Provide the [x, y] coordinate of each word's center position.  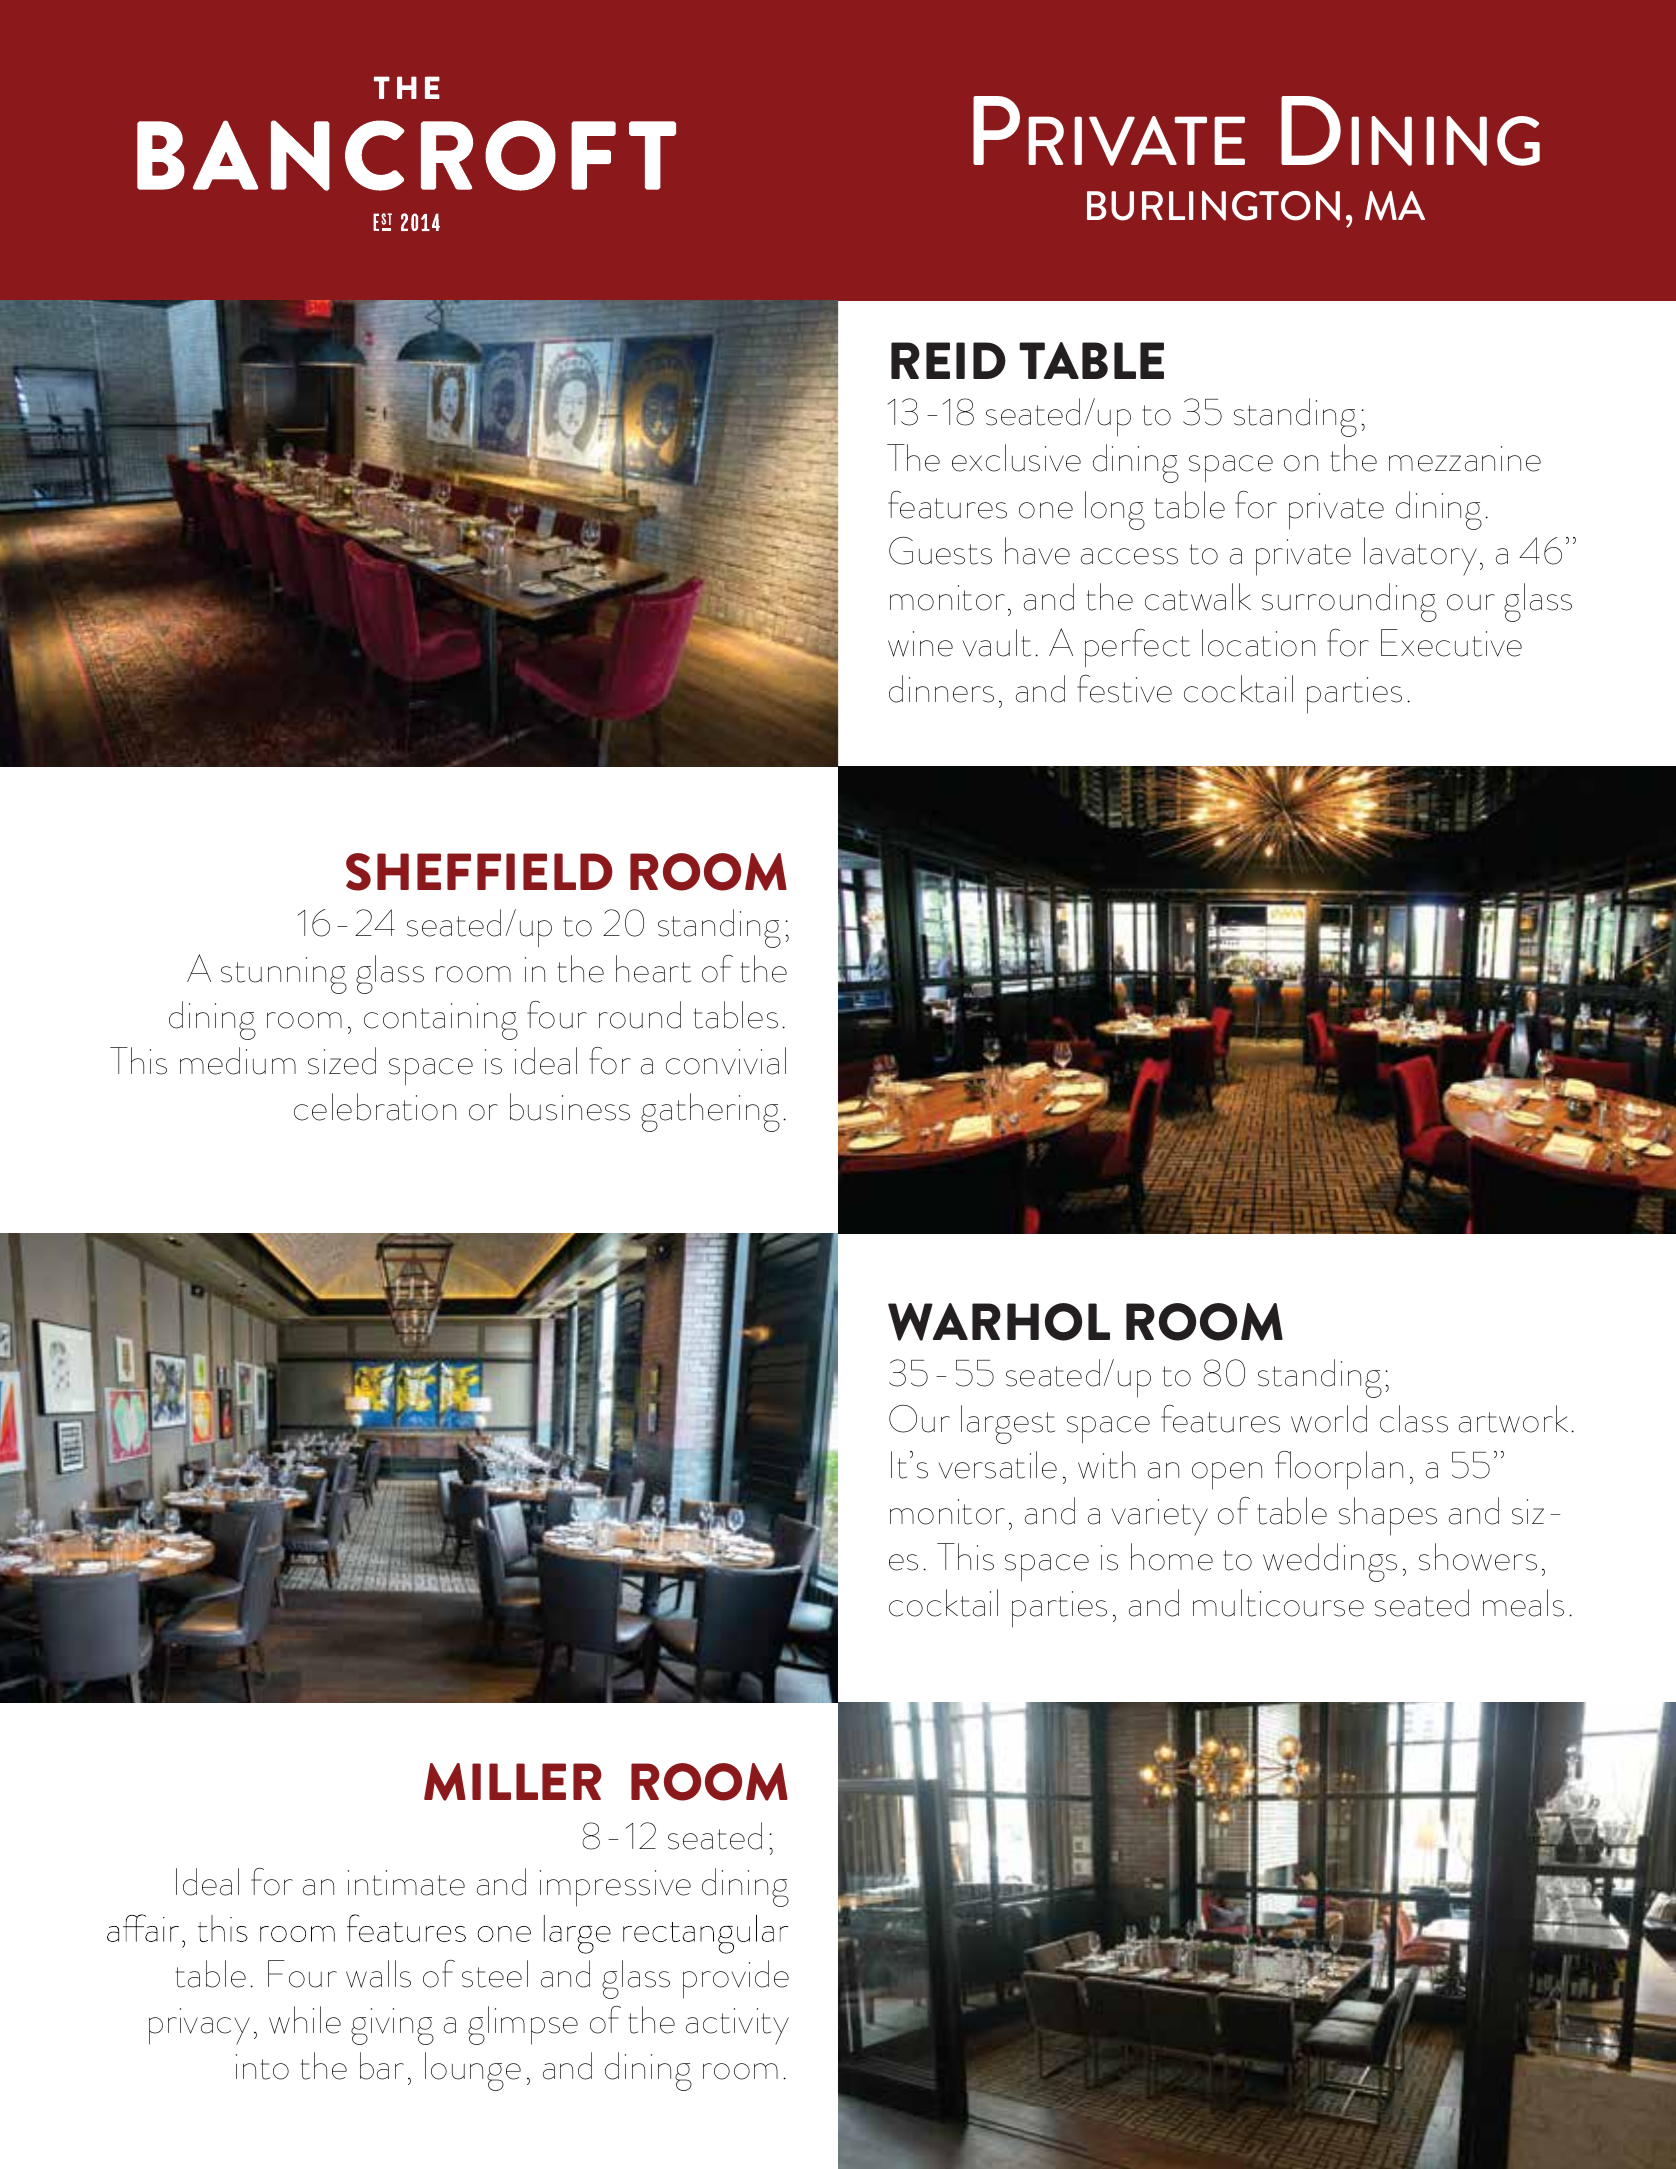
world [1329, 1419]
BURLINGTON [1213, 206]
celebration [375, 1107]
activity [737, 2026]
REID [948, 360]
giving [392, 2026]
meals [1523, 1603]
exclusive [1016, 458]
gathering [710, 1112]
